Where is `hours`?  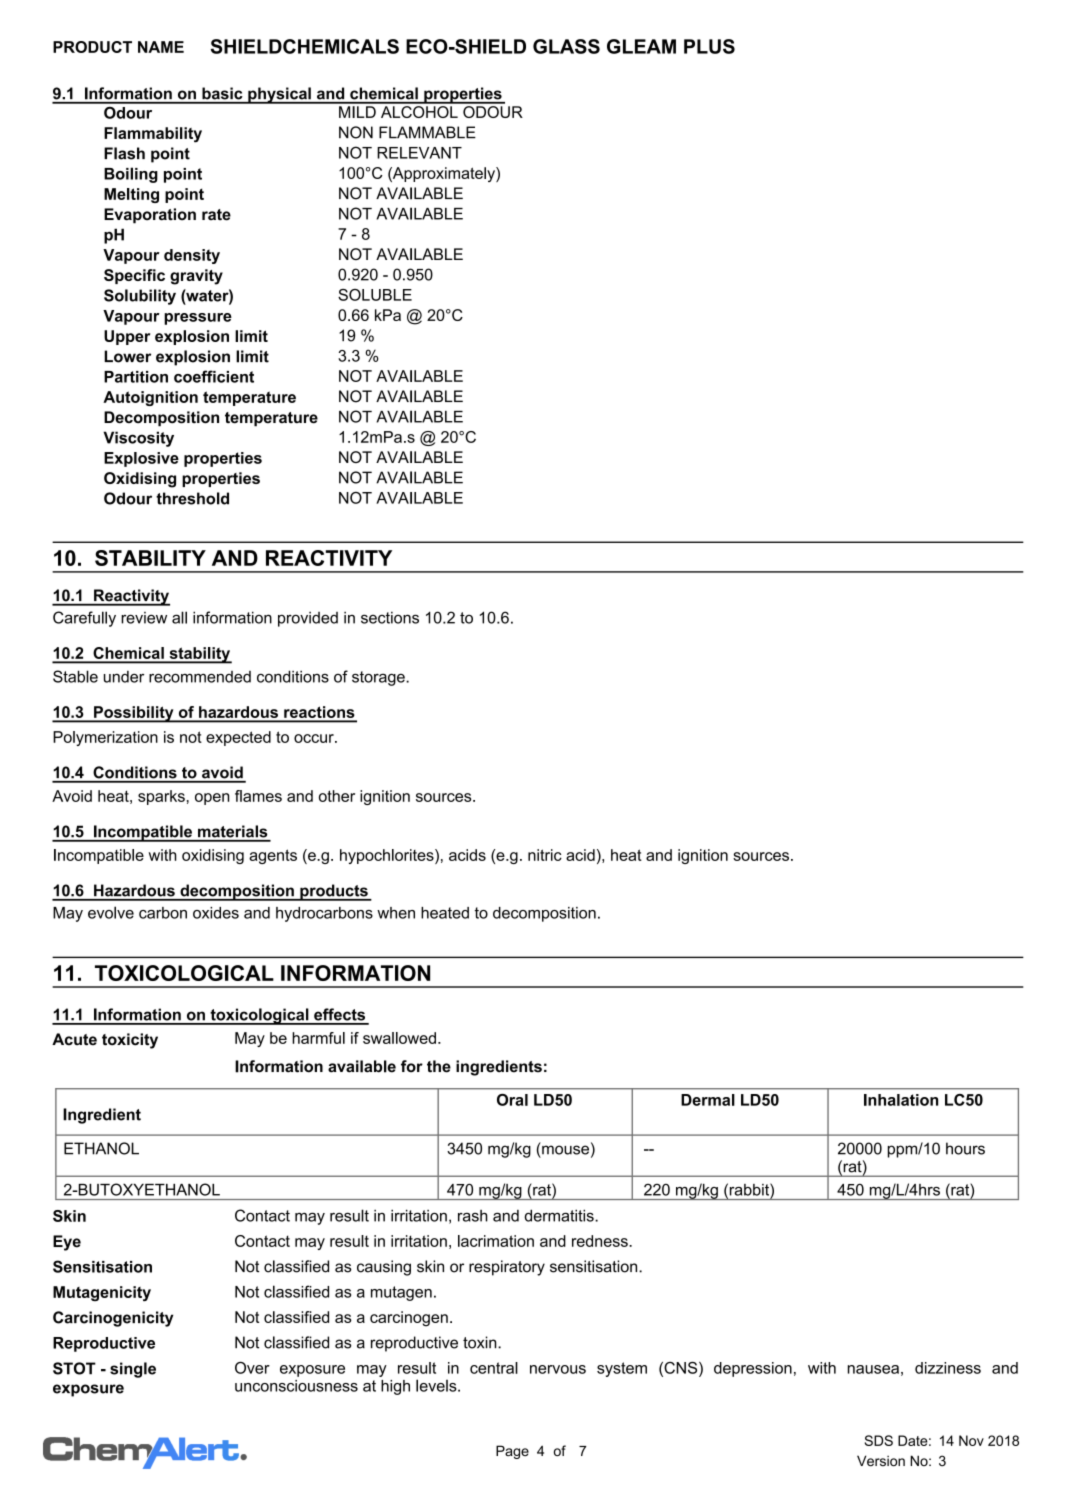
hours is located at coordinates (965, 1148).
